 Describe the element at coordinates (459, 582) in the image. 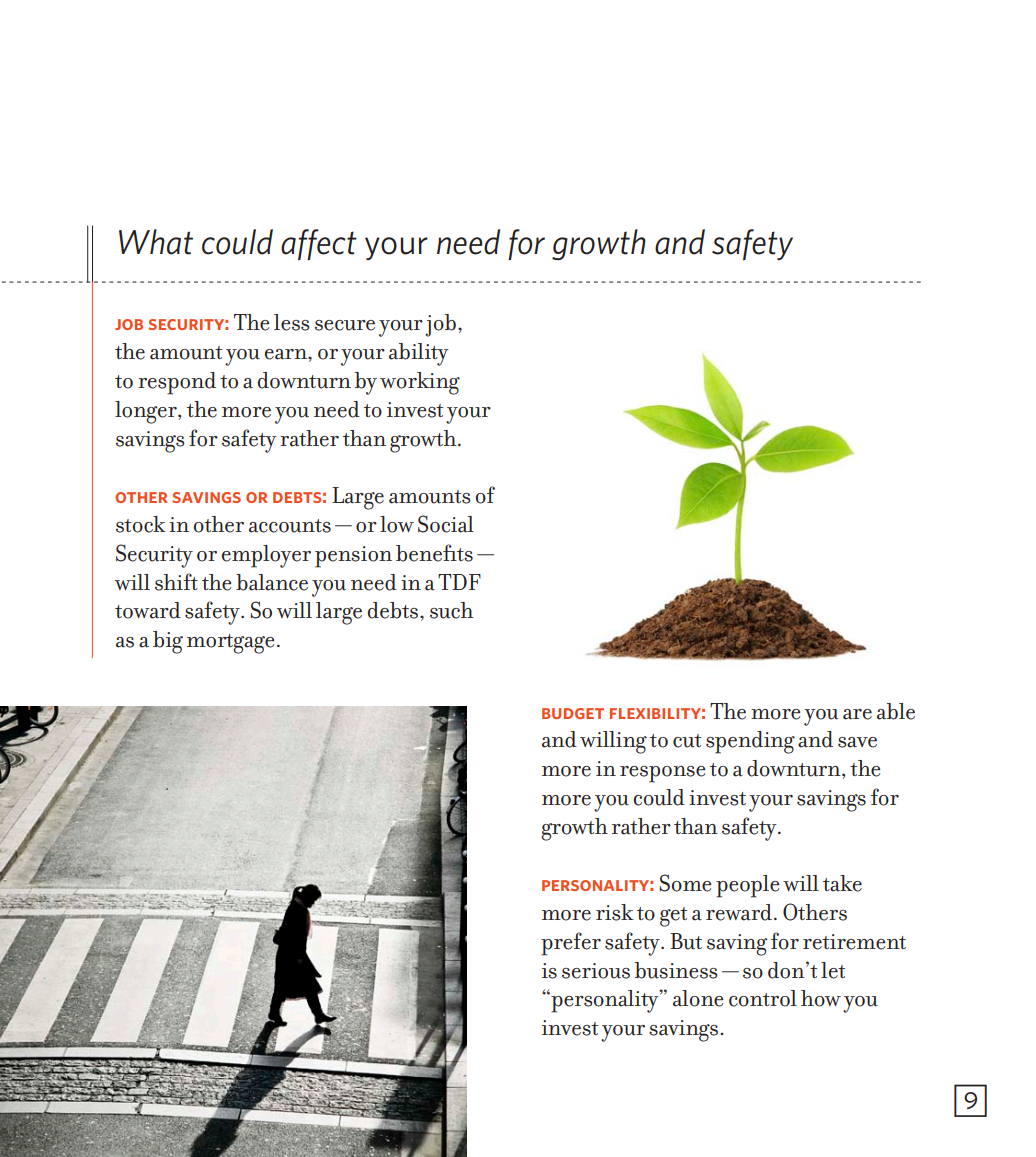

I see `TDF` at that location.
